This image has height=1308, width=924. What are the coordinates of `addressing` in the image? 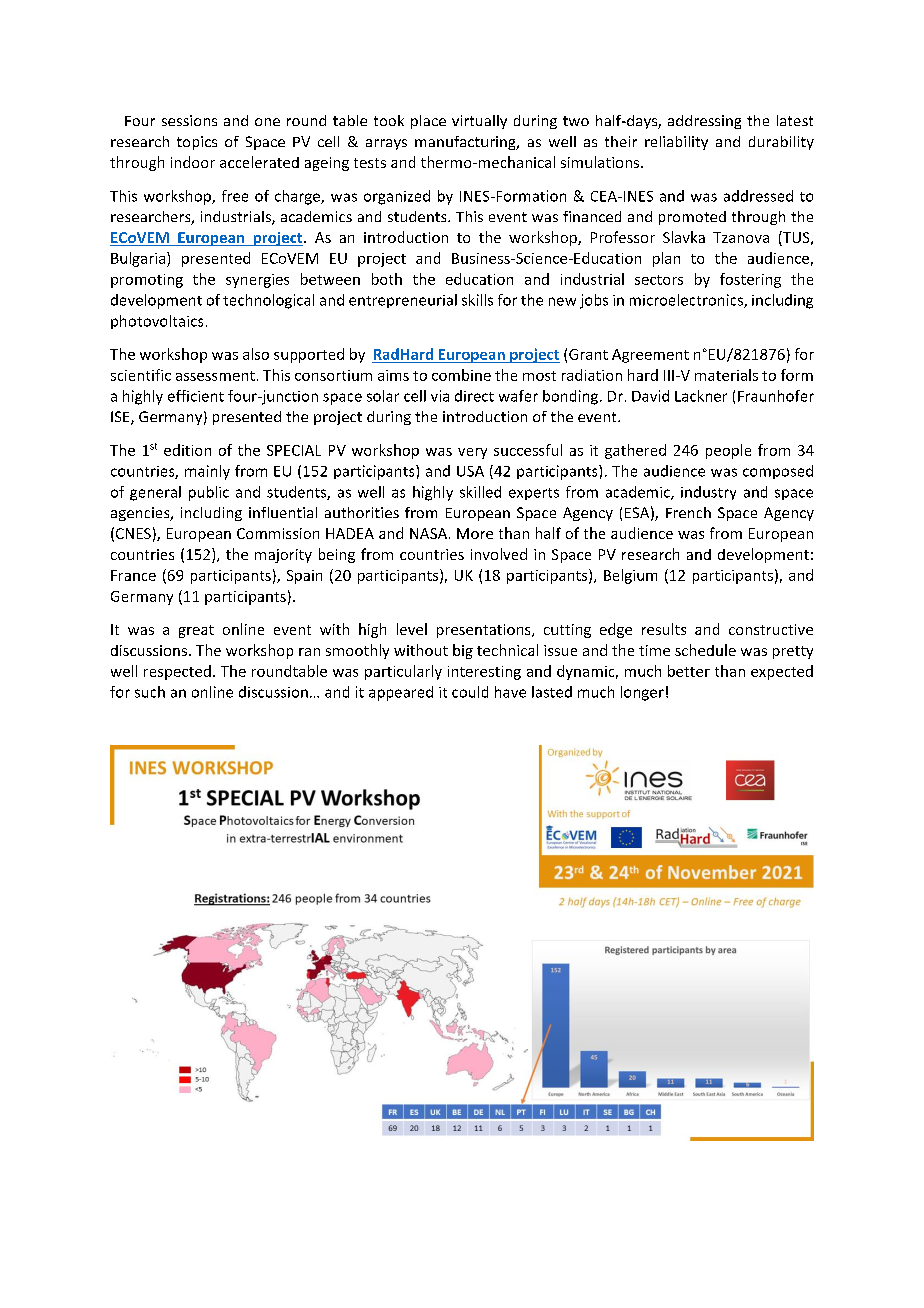 It's located at (704, 122).
